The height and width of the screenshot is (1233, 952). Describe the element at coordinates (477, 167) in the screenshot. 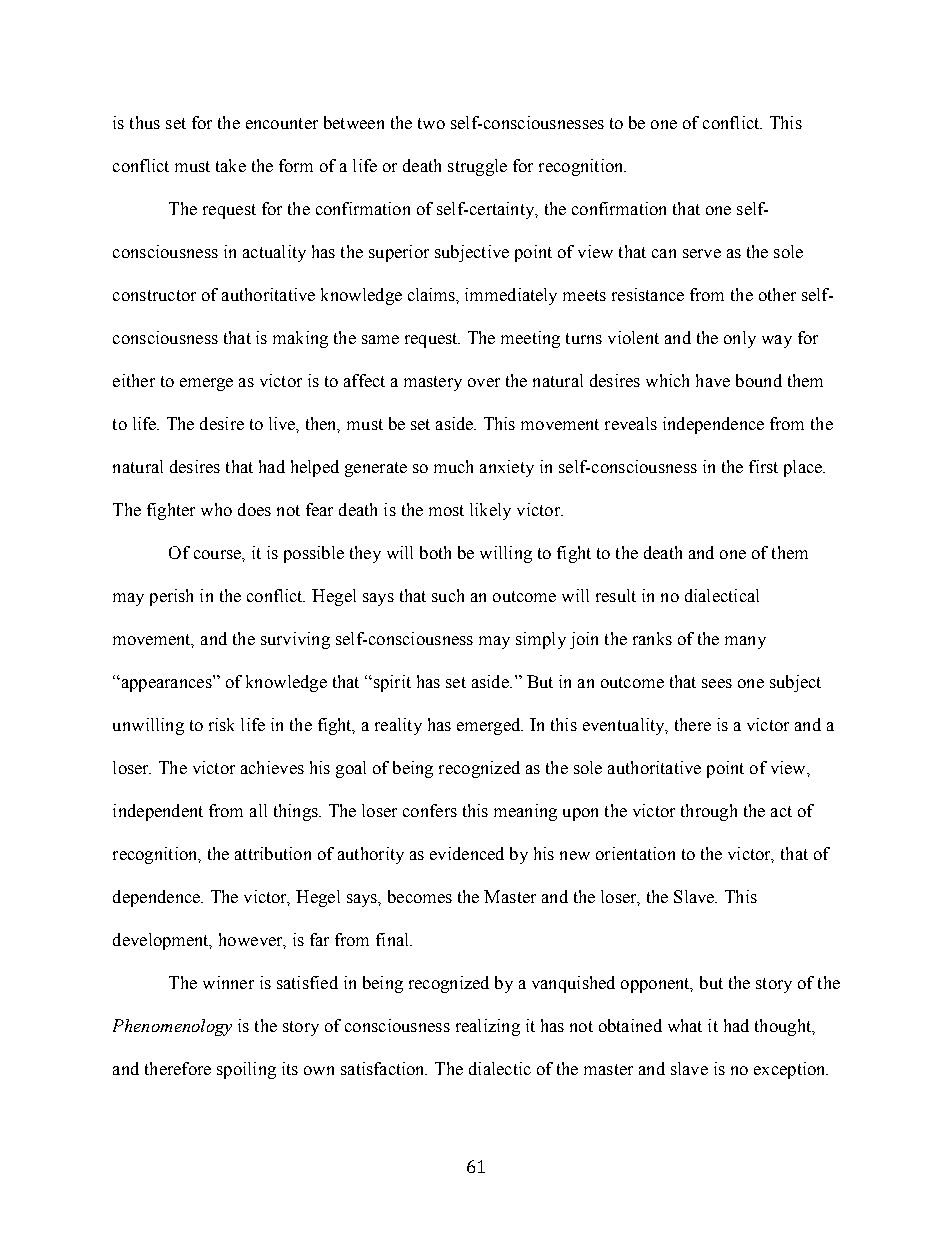

I see `struggle` at that location.
